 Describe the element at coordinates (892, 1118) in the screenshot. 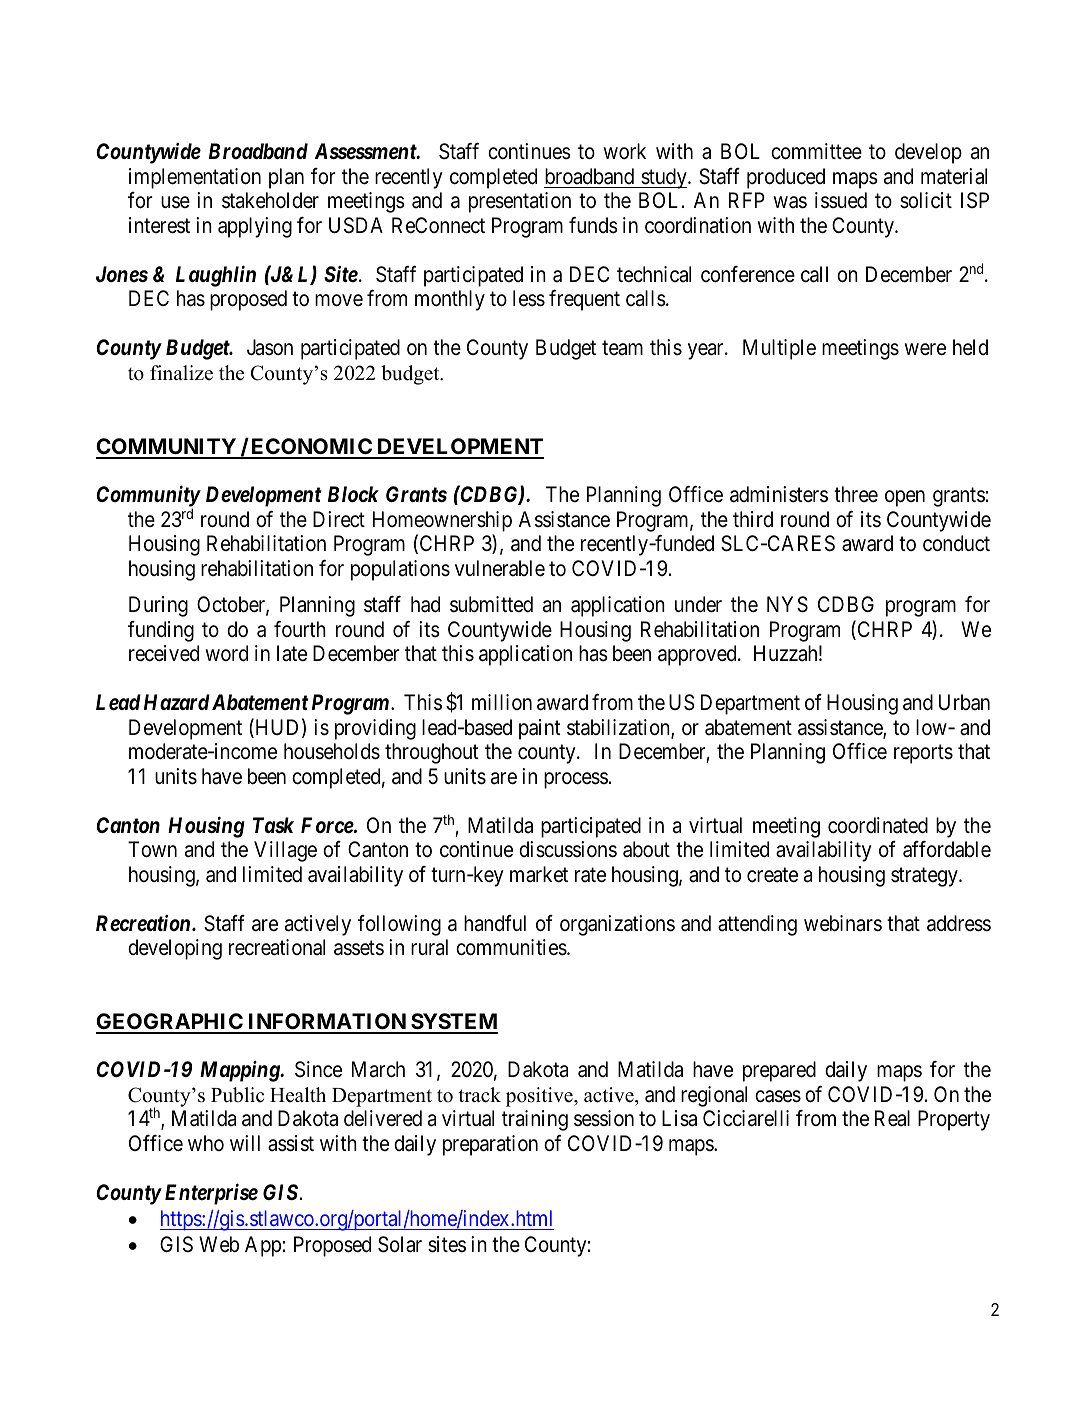

I see `Real` at that location.
